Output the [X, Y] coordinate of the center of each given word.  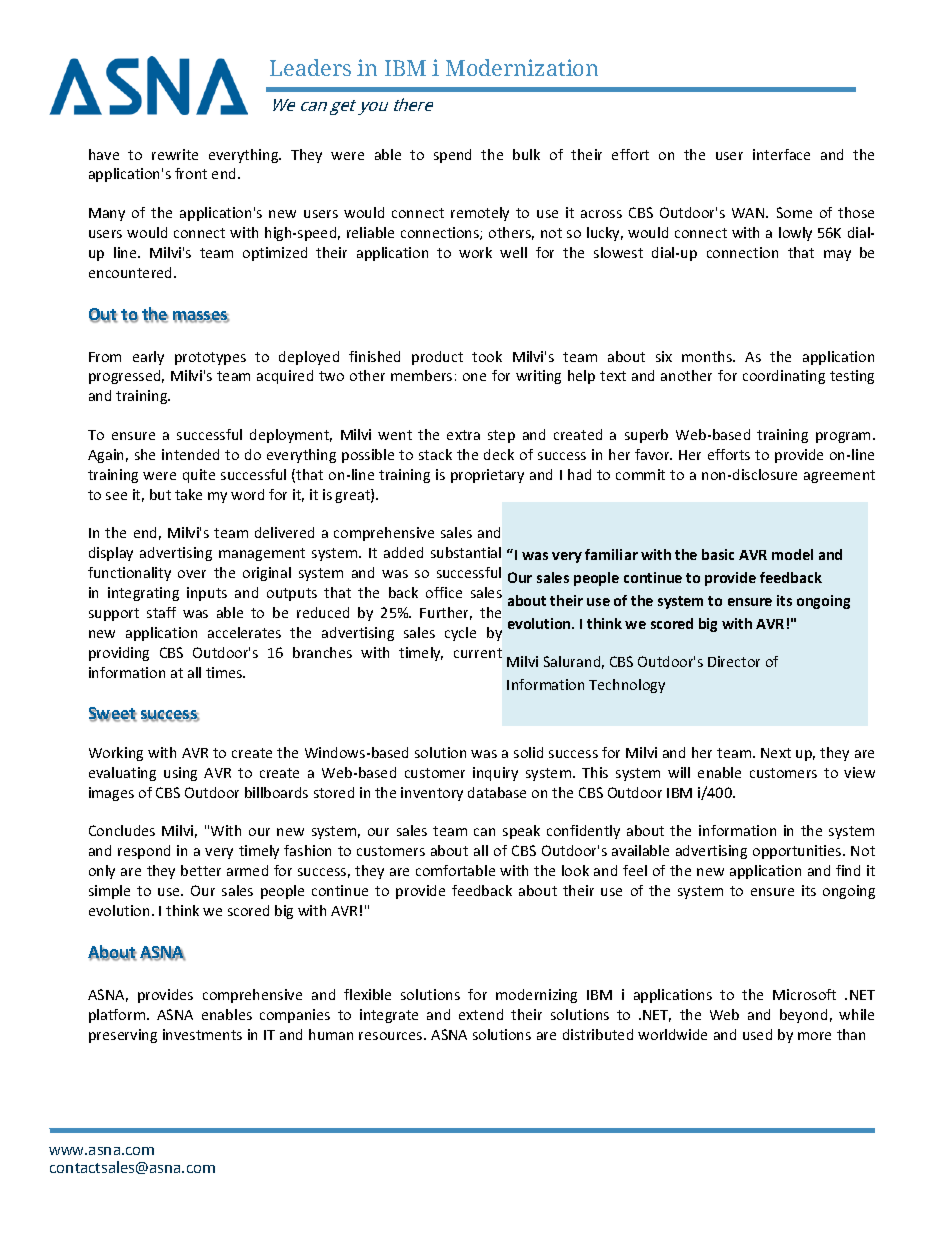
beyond [803, 1016]
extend [481, 1014]
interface [781, 154]
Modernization [522, 67]
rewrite [175, 154]
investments [202, 1034]
